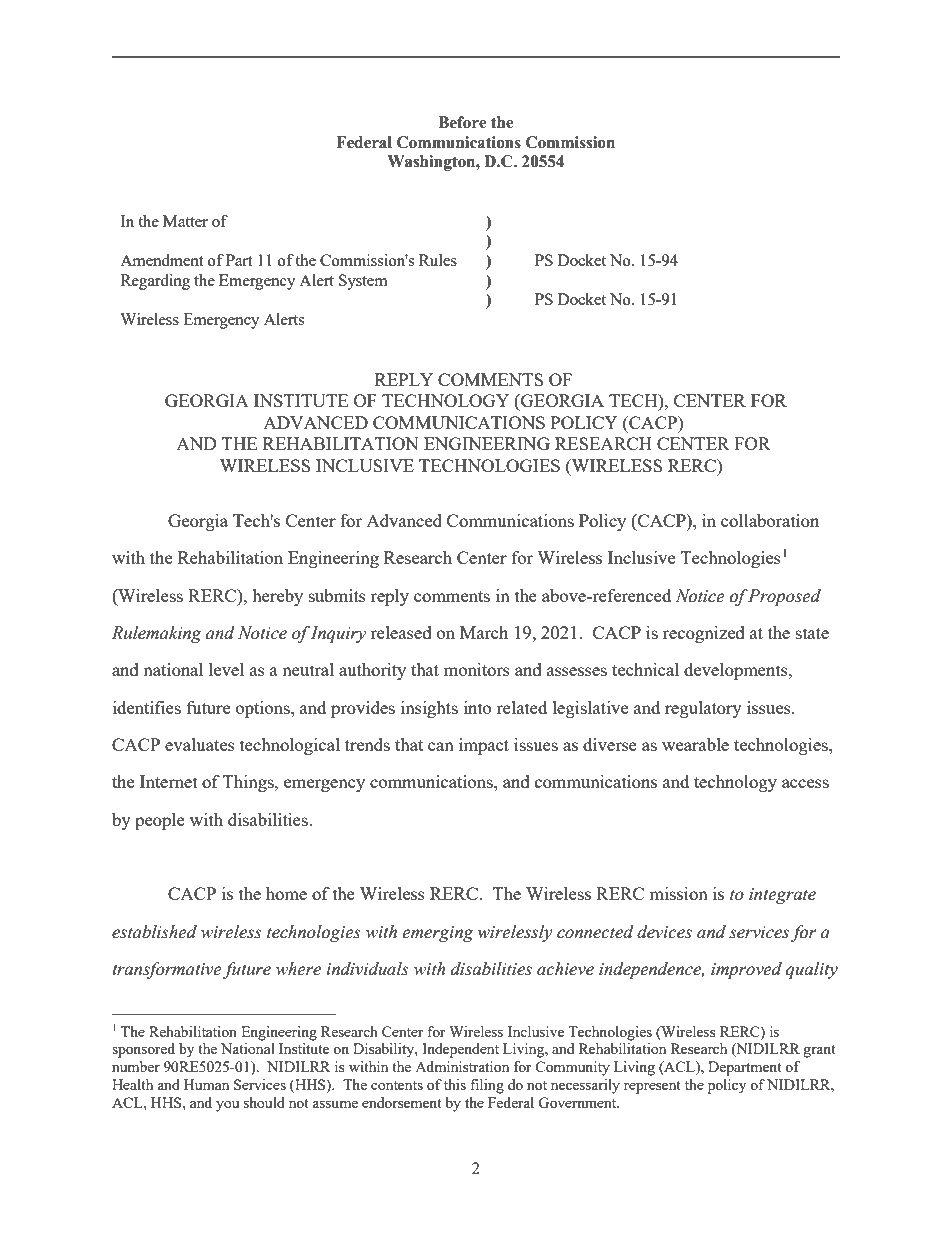  Describe the element at coordinates (770, 520) in the screenshot. I see `collaboration` at that location.
